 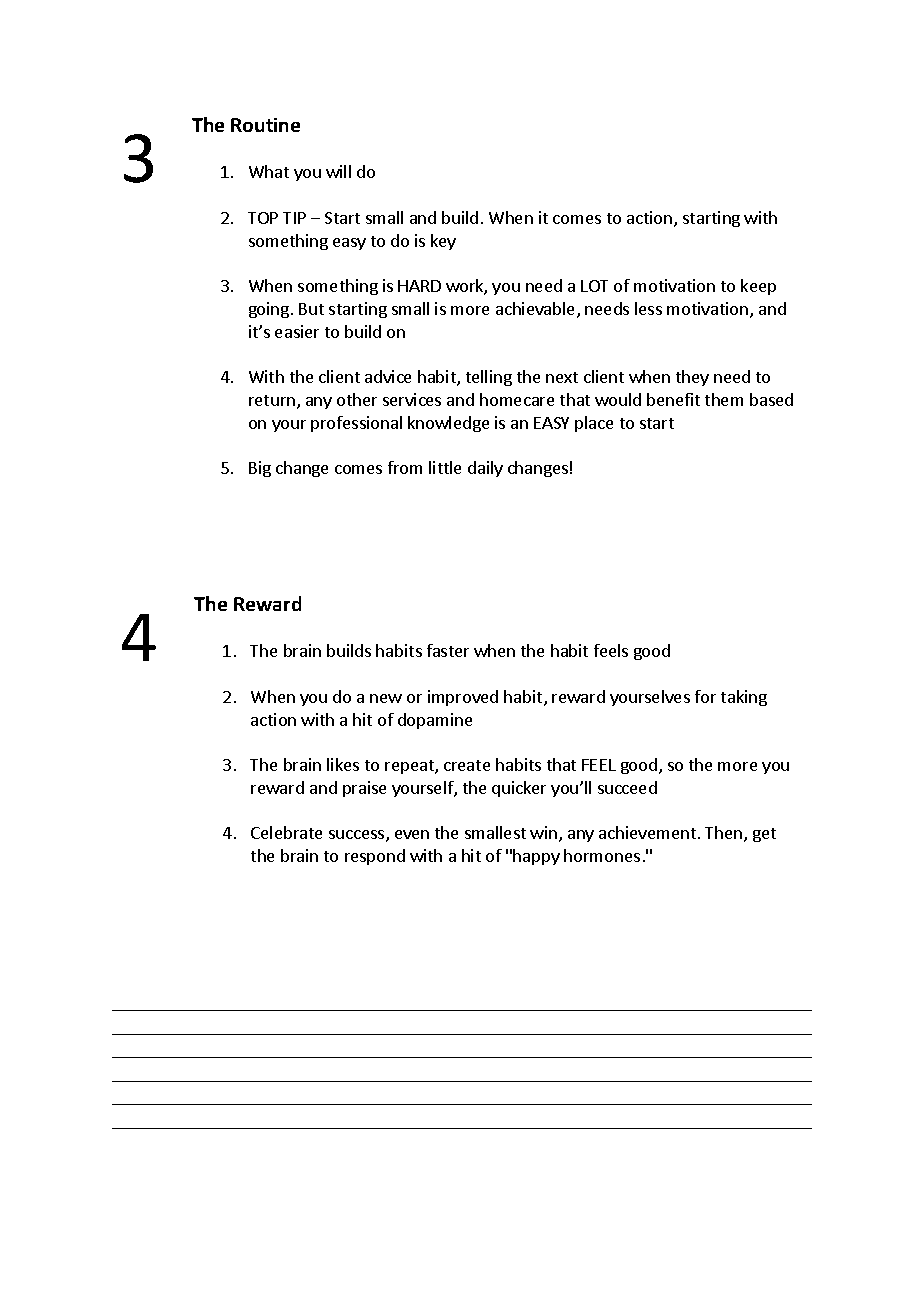 I want to click on win, so click(x=543, y=832).
